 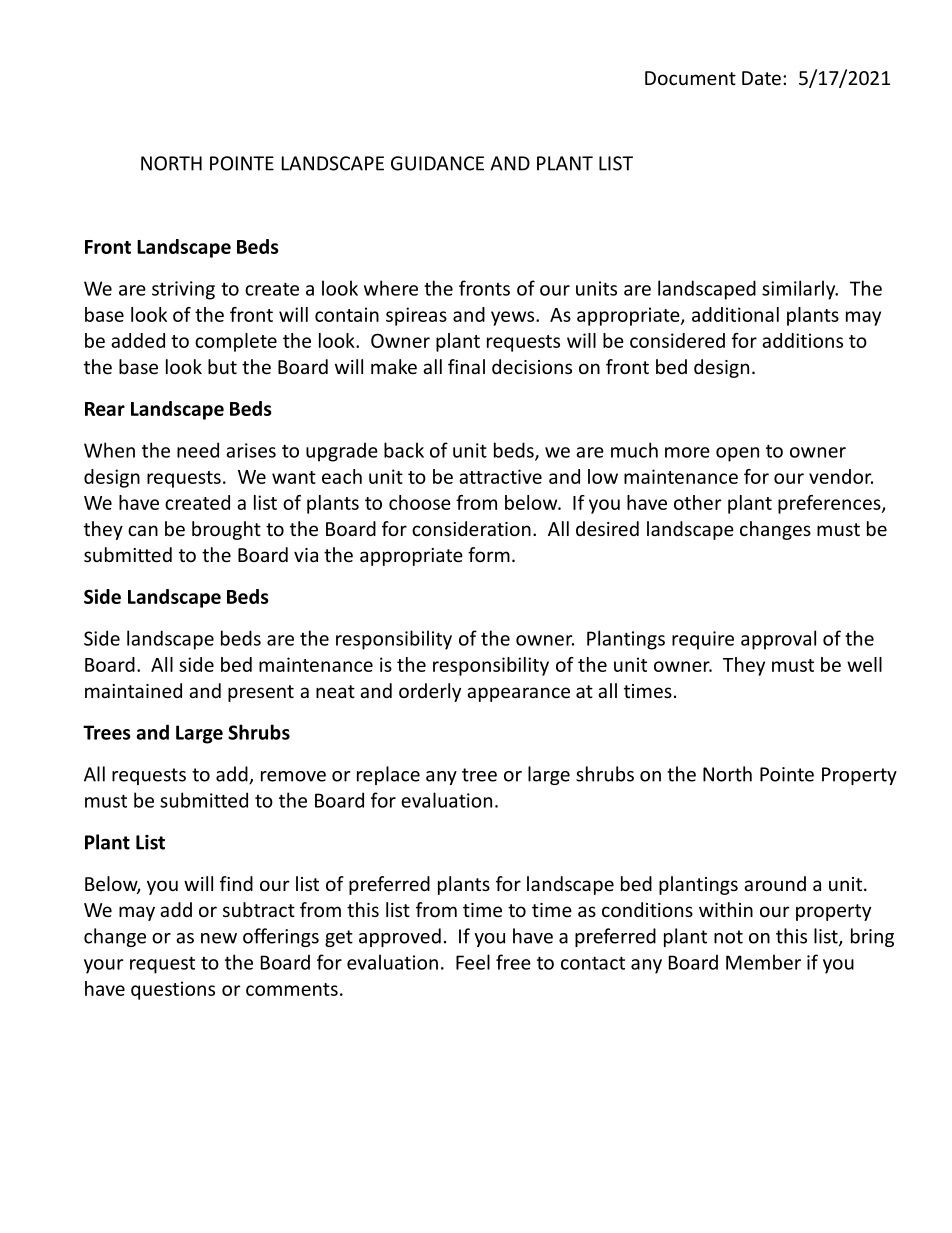 What do you see at coordinates (775, 883) in the page?
I see `around` at bounding box center [775, 883].
